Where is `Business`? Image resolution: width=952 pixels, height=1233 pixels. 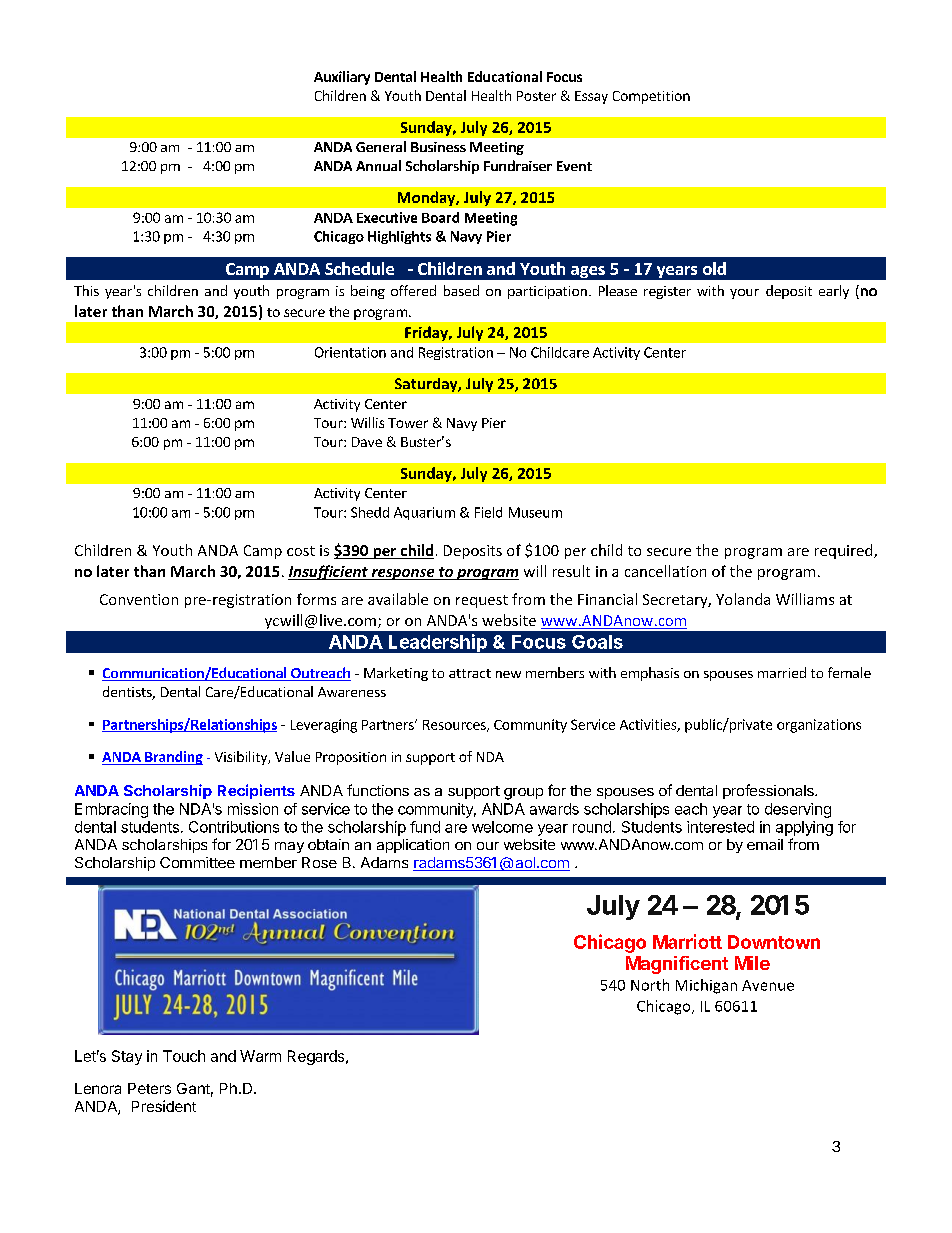 Business is located at coordinates (438, 147).
